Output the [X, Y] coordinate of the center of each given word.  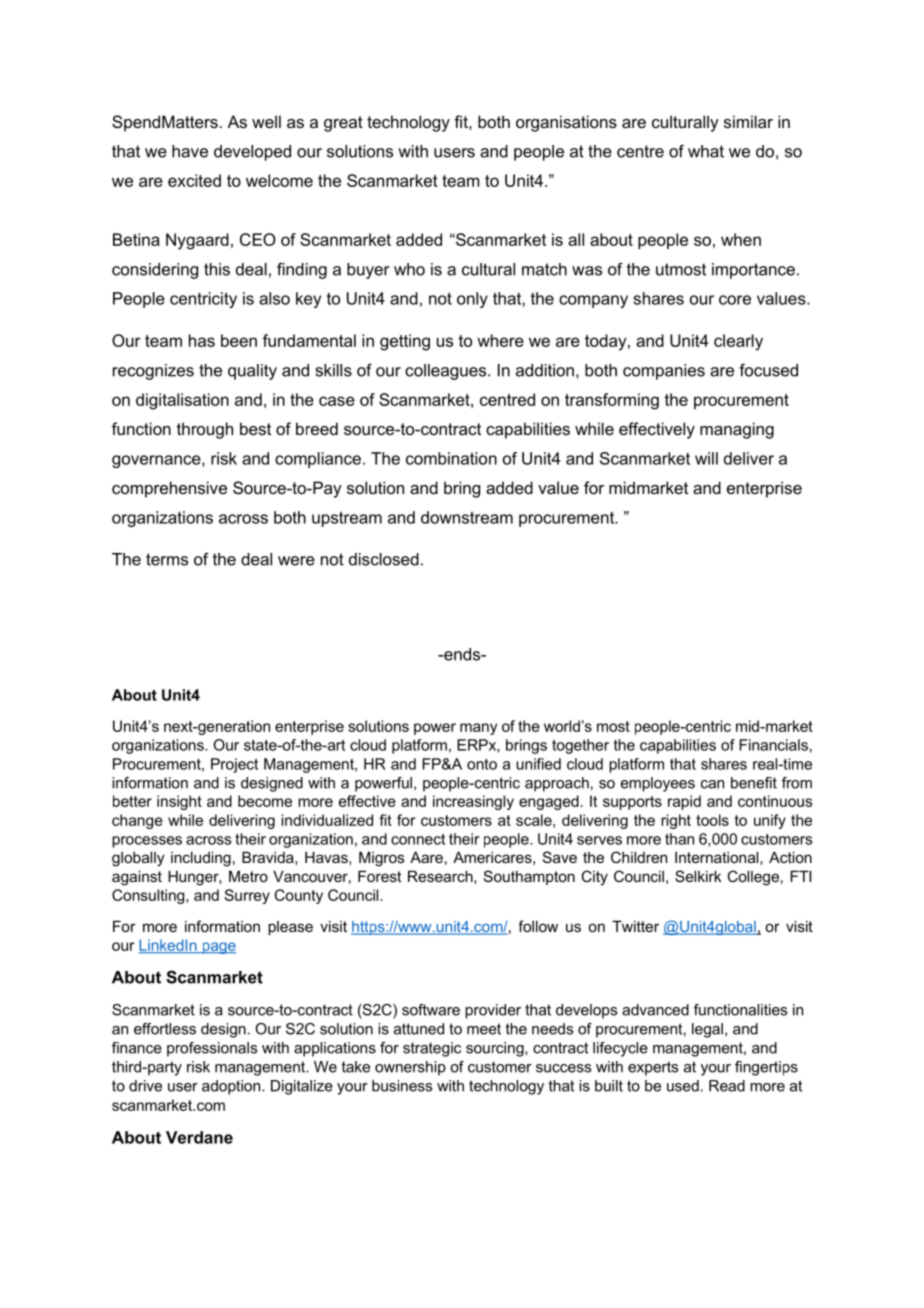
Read [727, 1086]
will [706, 458]
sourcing [496, 1049]
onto [482, 764]
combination [451, 458]
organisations [566, 123]
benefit [754, 783]
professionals [212, 1049]
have [190, 151]
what [706, 151]
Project [234, 765]
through [205, 430]
